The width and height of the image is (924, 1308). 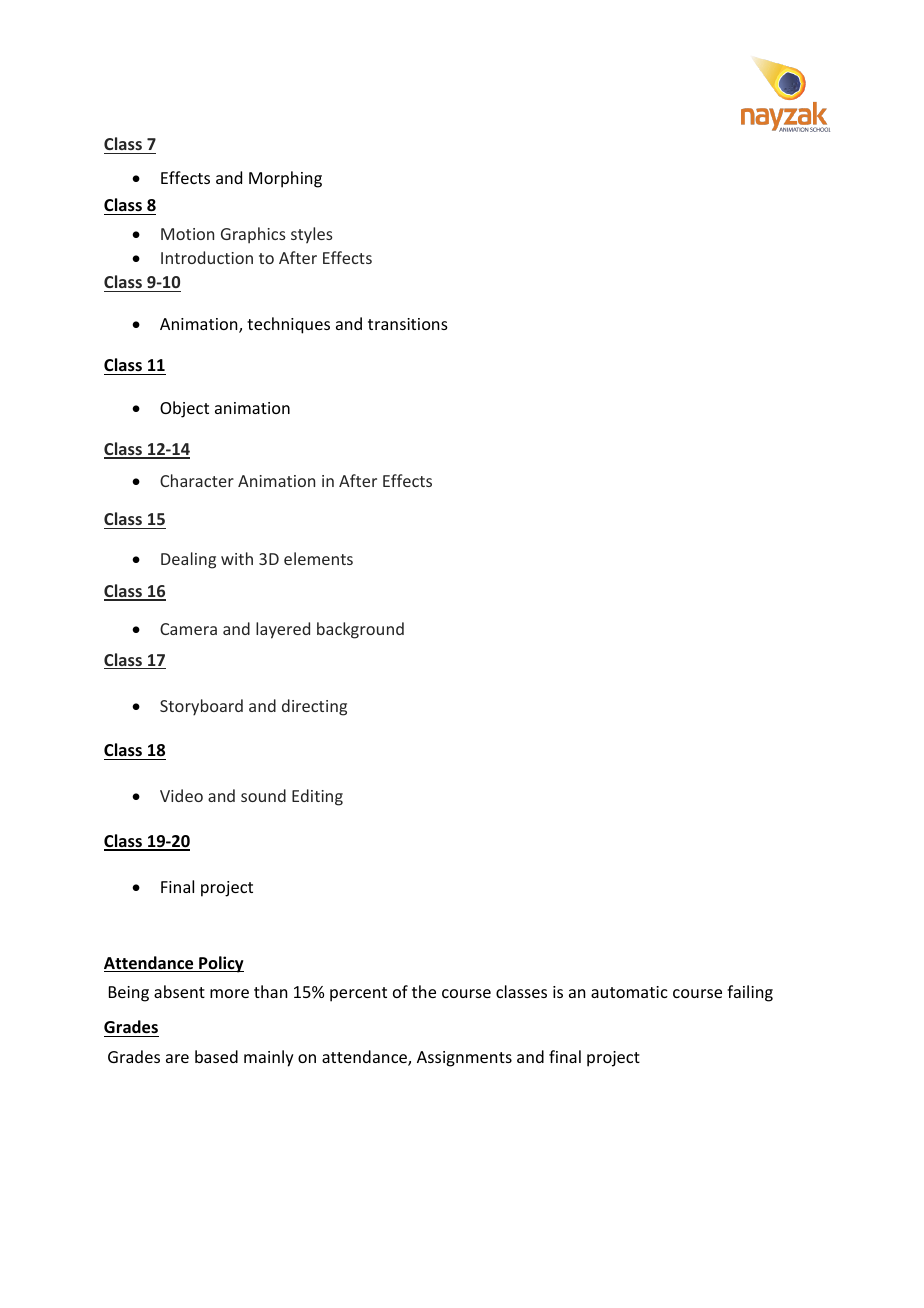 I want to click on transitions, so click(x=408, y=324).
